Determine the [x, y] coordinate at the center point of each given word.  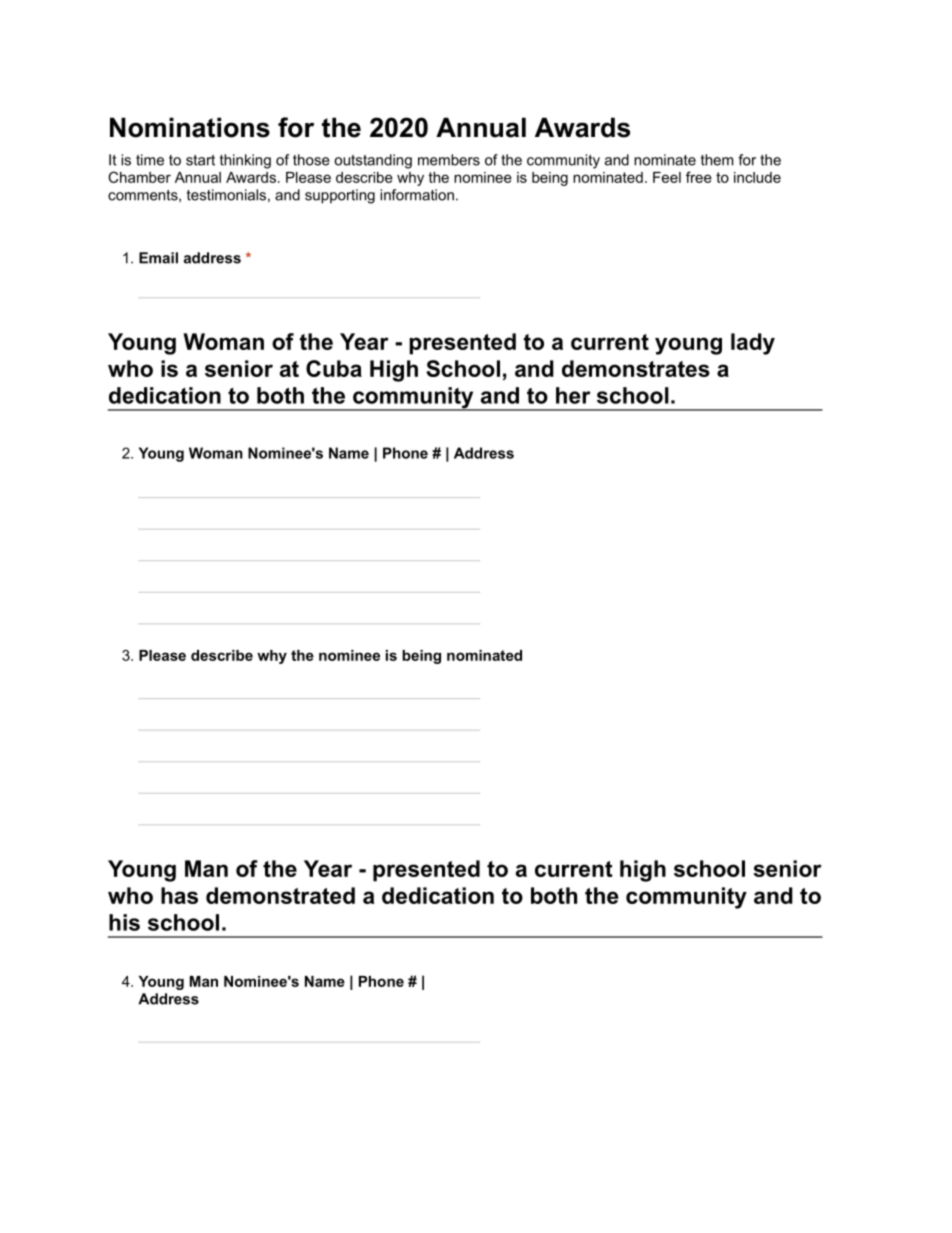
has [179, 895]
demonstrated [280, 895]
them [717, 160]
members [449, 160]
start [200, 160]
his [124, 922]
